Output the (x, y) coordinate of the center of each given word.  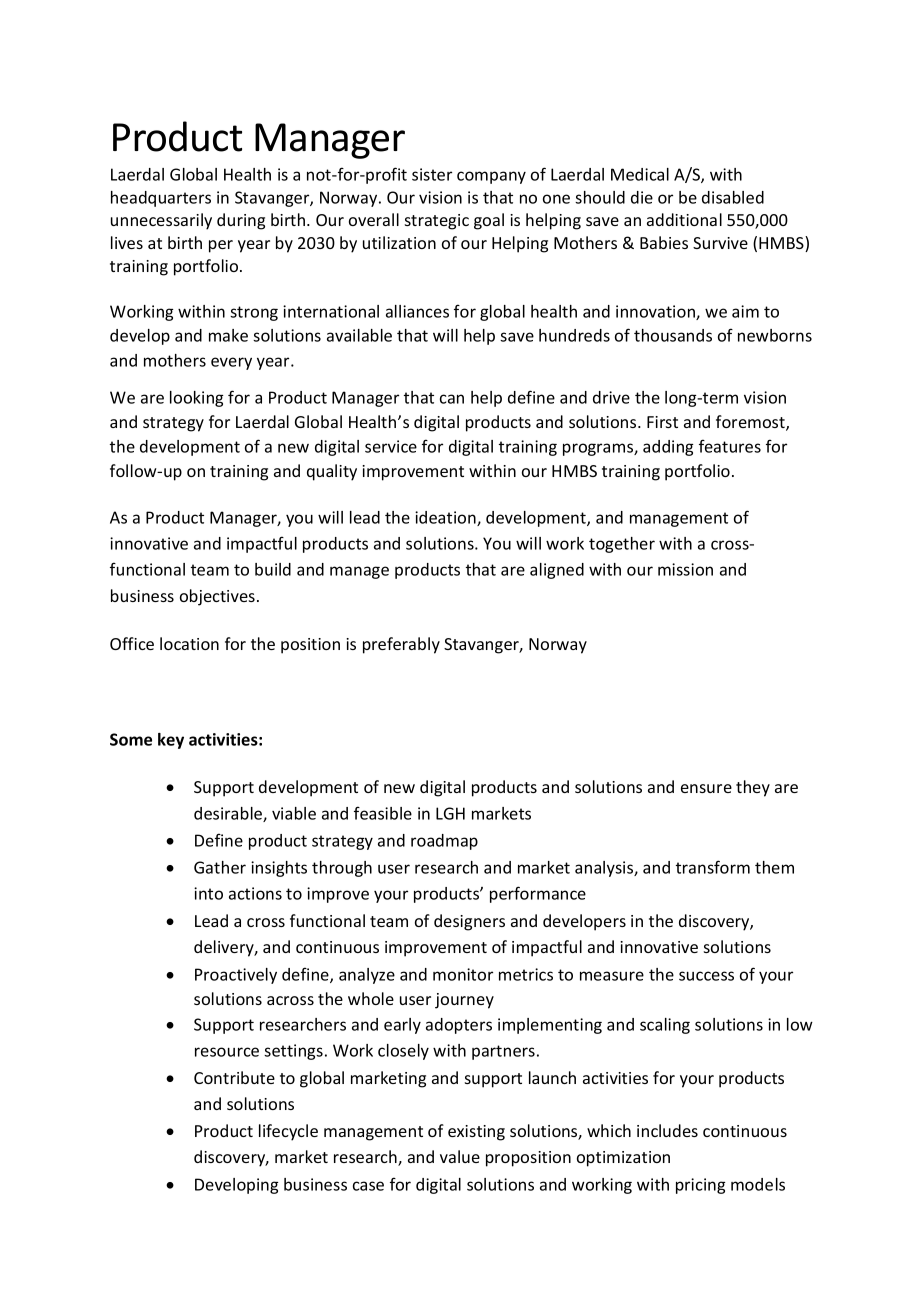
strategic (437, 222)
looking (196, 399)
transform (713, 867)
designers (469, 922)
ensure (706, 788)
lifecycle (288, 1132)
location (189, 643)
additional (684, 219)
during (241, 221)
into (208, 893)
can (452, 399)
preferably (401, 645)
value (460, 1156)
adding (668, 448)
